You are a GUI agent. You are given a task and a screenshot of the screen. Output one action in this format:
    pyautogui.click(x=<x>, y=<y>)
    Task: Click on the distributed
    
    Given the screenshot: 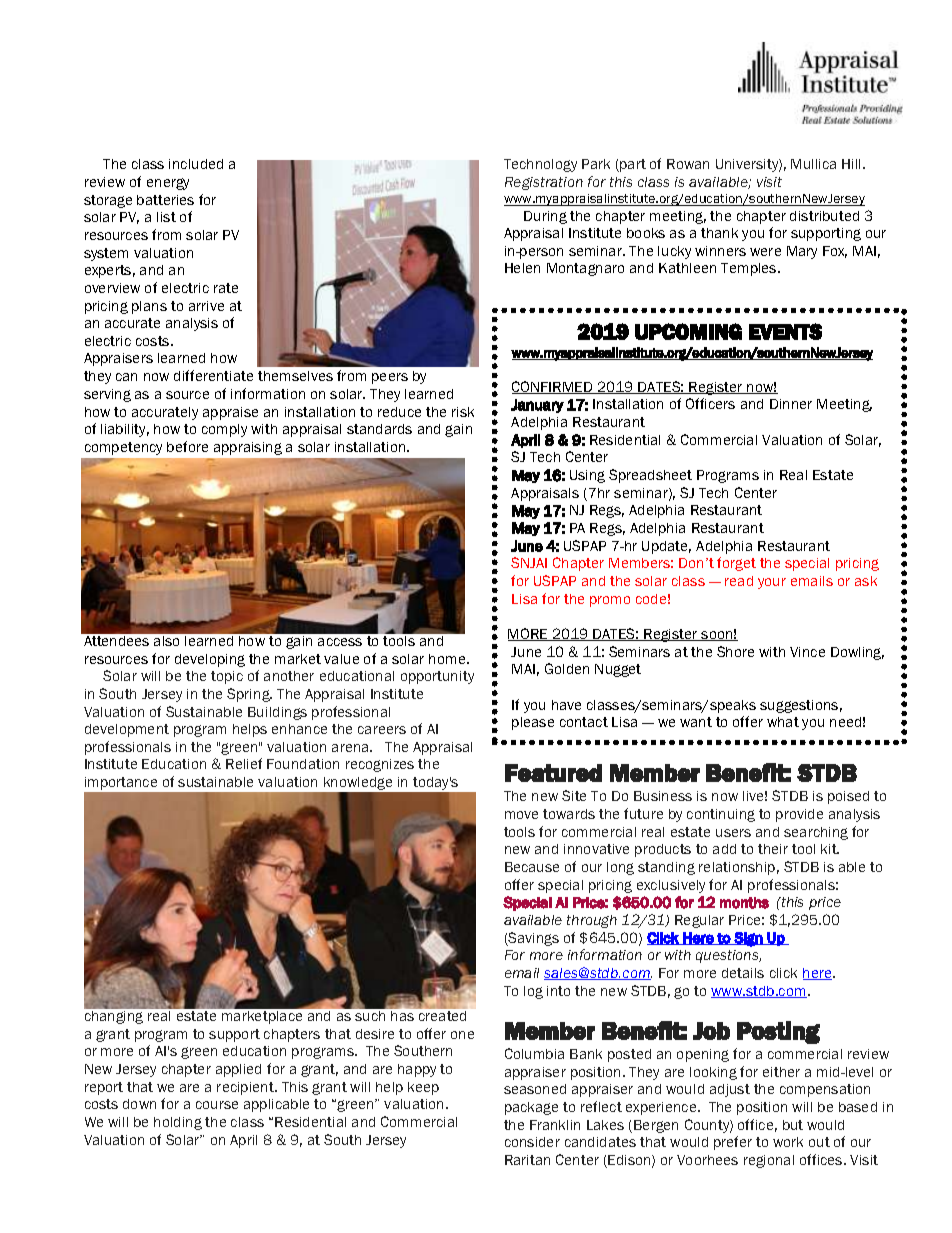 What is the action you would take?
    pyautogui.click(x=824, y=216)
